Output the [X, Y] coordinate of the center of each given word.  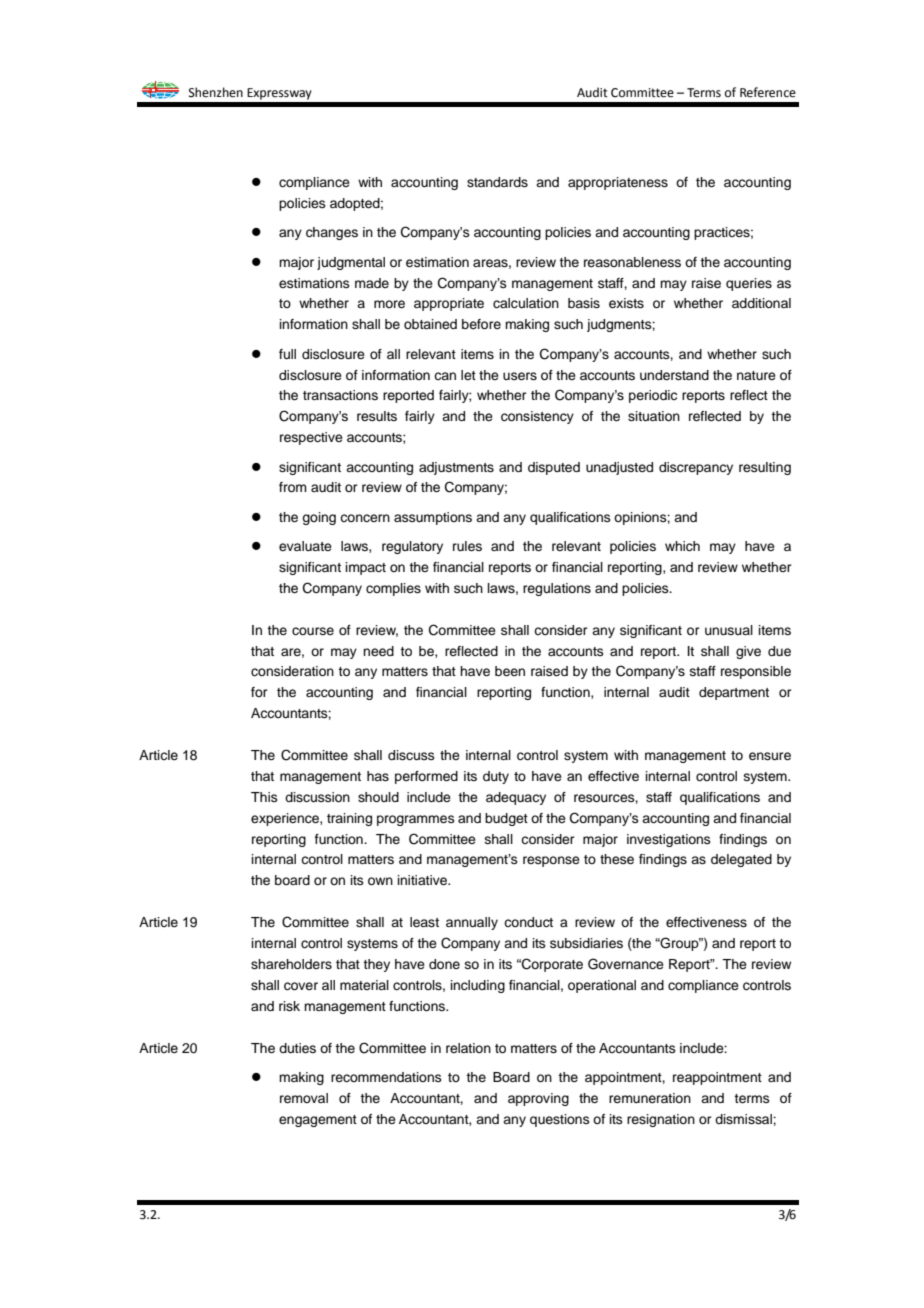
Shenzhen [216, 92]
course [313, 631]
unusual [729, 630]
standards [497, 182]
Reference [768, 92]
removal [304, 1098]
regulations [557, 589]
